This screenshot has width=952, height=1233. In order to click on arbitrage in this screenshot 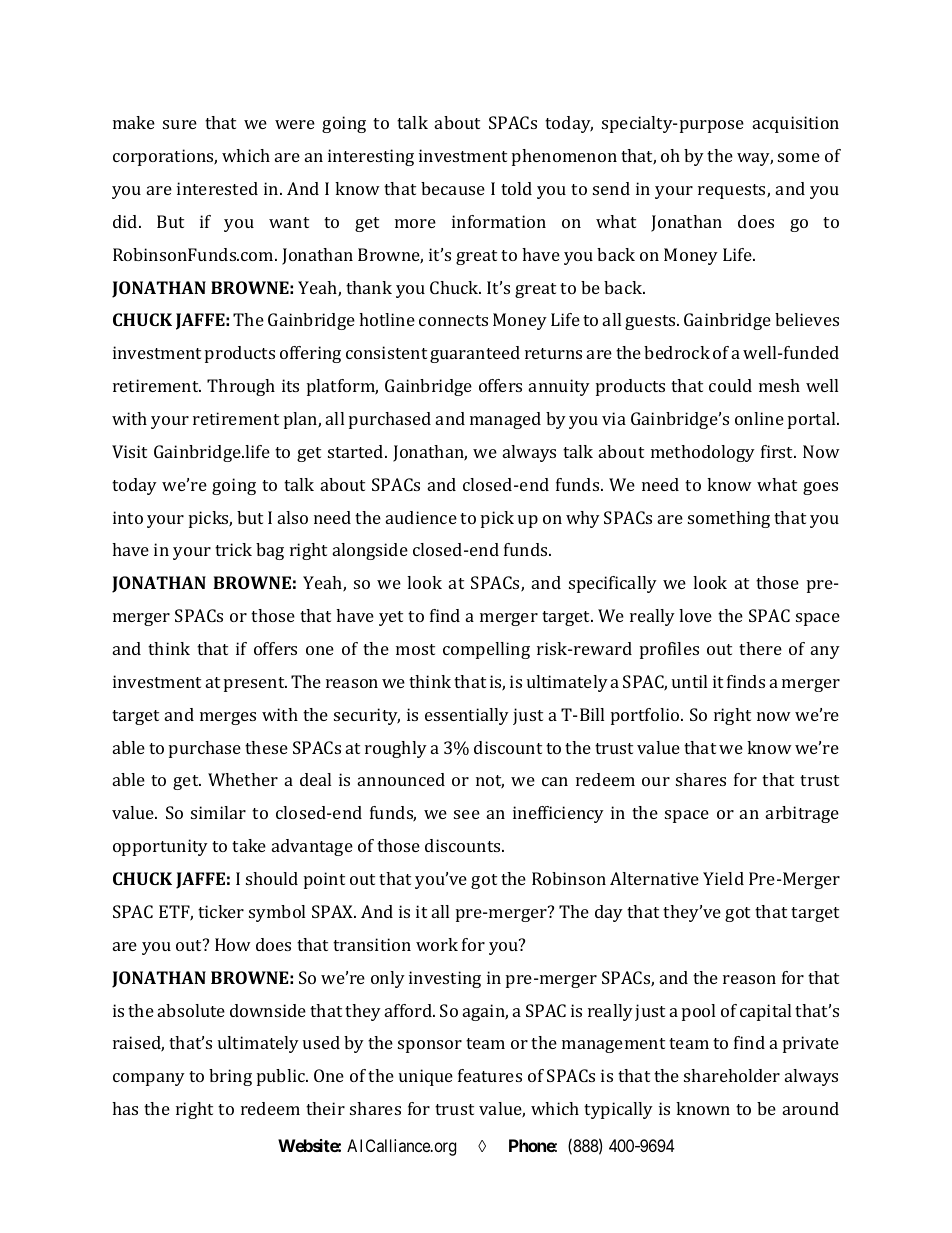, I will do `click(802, 814)`.
